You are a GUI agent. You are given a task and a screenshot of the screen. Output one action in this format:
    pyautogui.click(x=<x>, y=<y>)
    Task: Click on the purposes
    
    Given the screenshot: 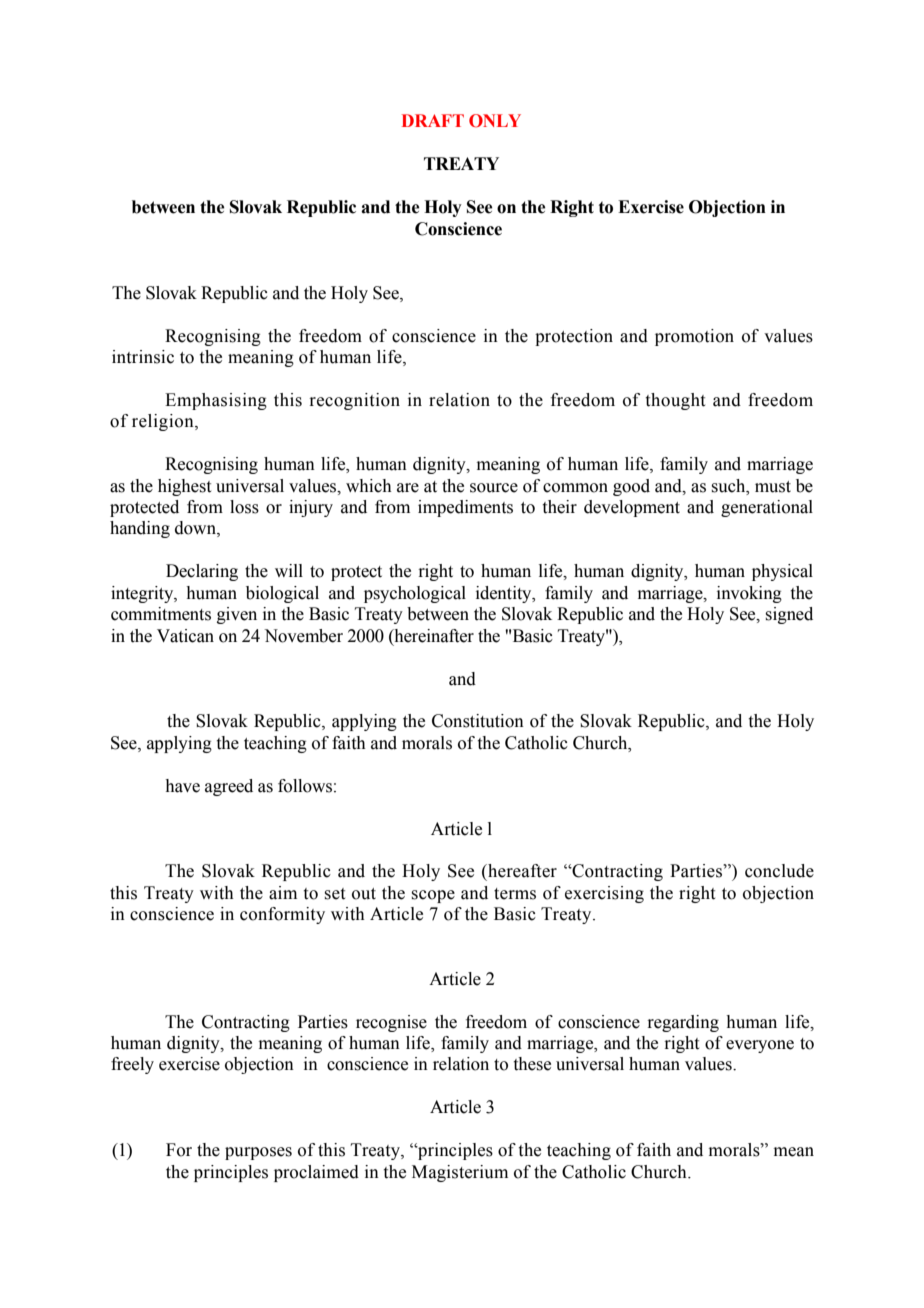 What is the action you would take?
    pyautogui.click(x=258, y=1153)
